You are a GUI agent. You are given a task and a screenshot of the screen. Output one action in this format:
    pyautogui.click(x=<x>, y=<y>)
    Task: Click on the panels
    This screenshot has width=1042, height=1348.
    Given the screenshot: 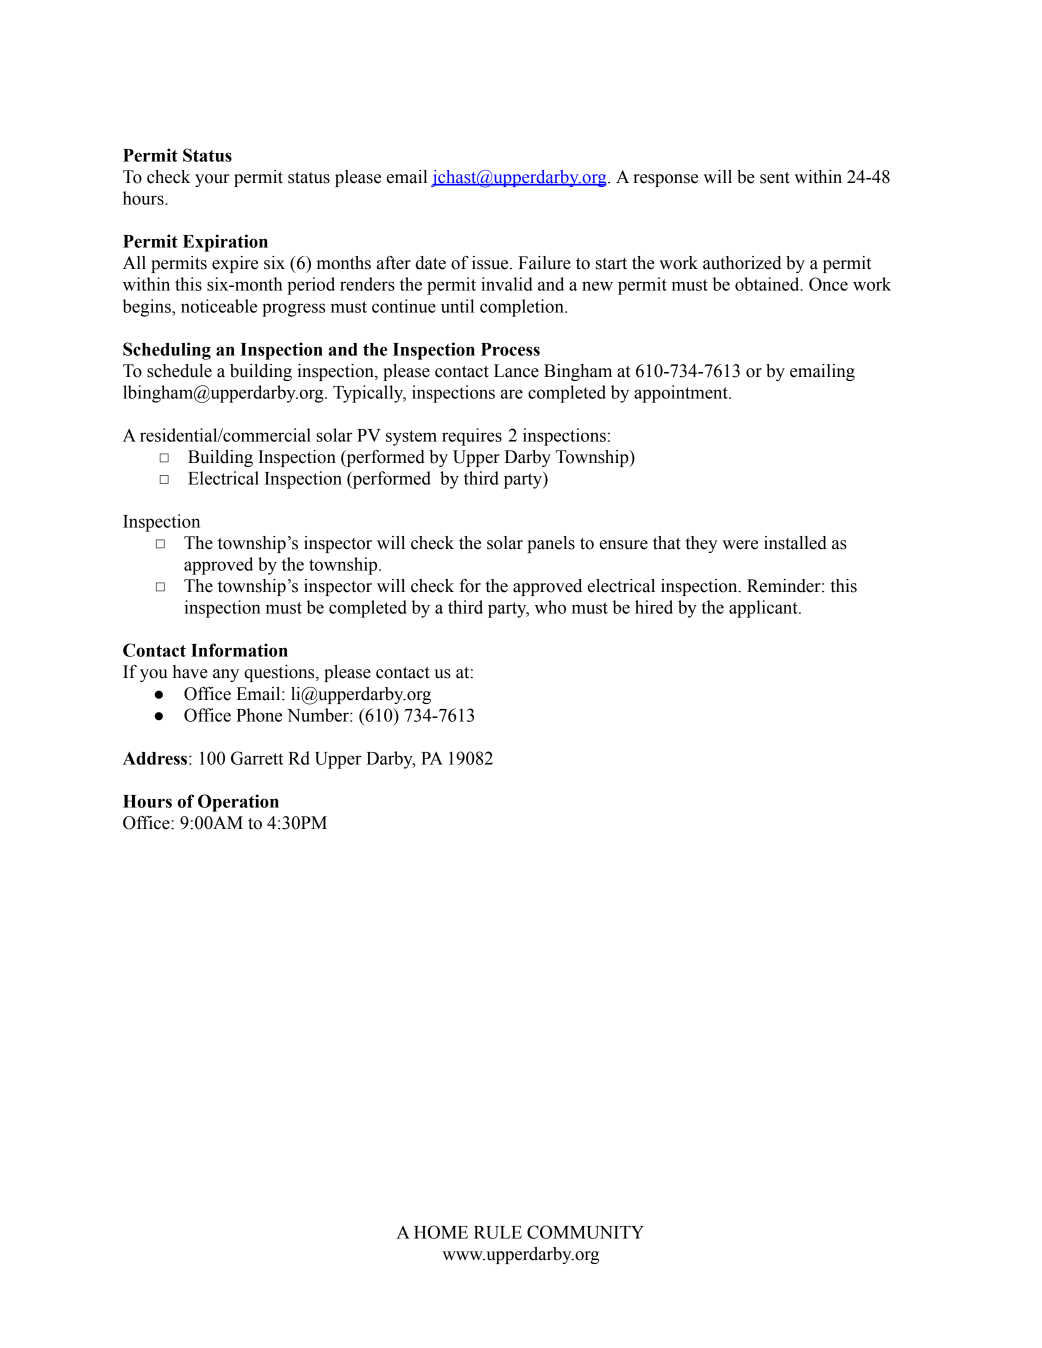 What is the action you would take?
    pyautogui.click(x=551, y=544)
